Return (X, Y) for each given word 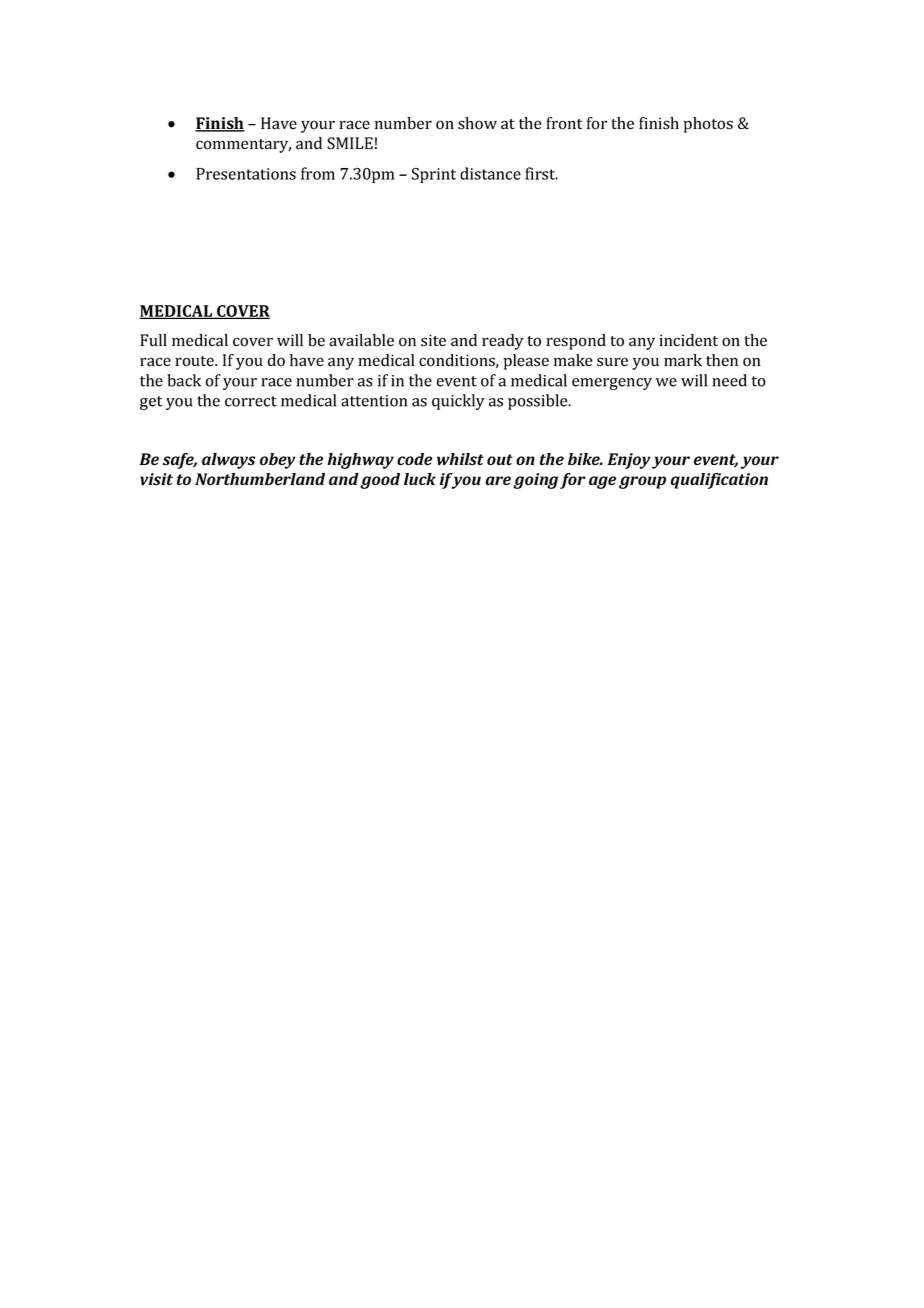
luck (420, 479)
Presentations (246, 174)
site (433, 340)
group (642, 482)
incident (688, 340)
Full (153, 340)
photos (708, 125)
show (477, 123)
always (229, 461)
